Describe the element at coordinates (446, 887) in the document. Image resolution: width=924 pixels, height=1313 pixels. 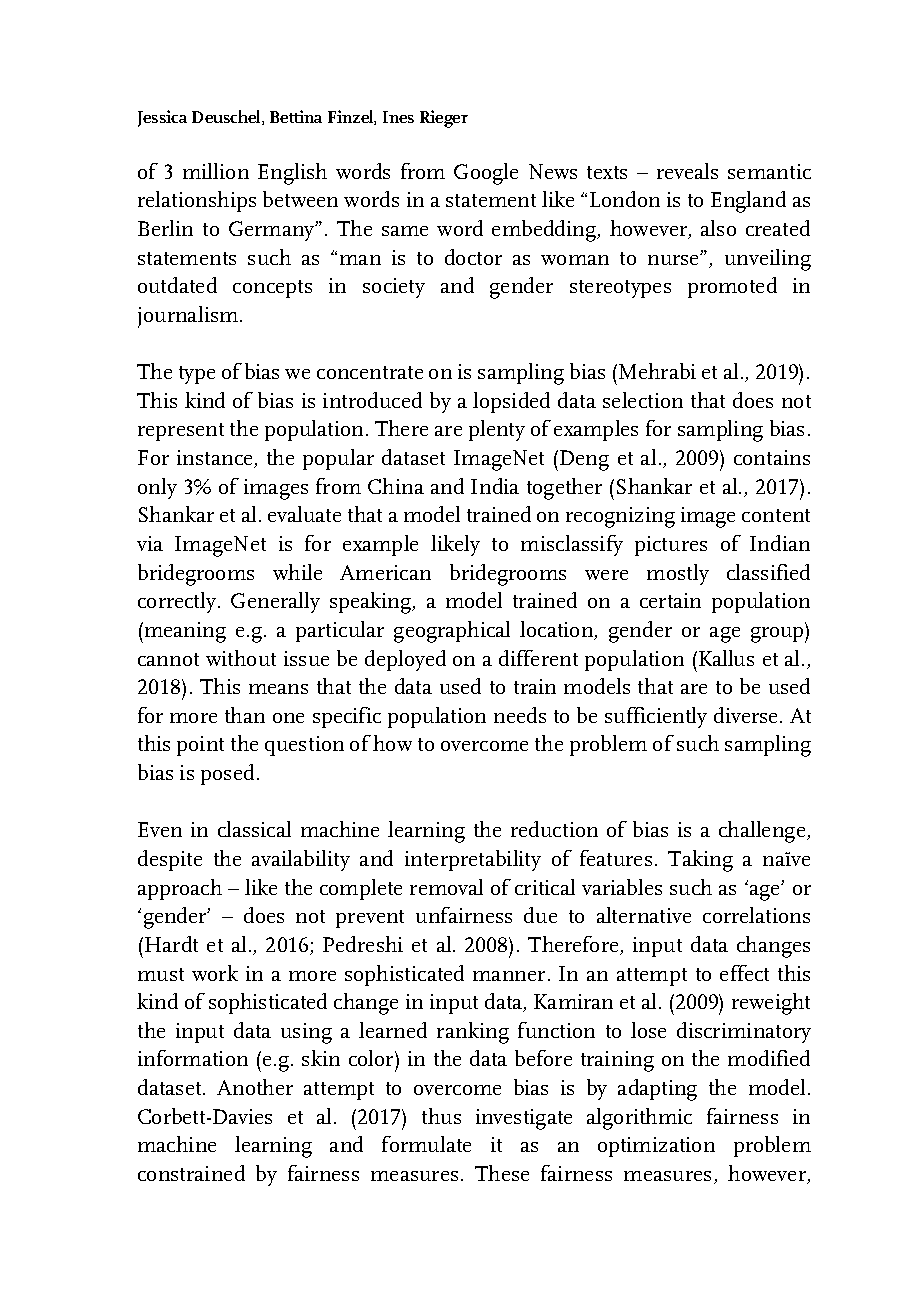
I see `removal` at that location.
